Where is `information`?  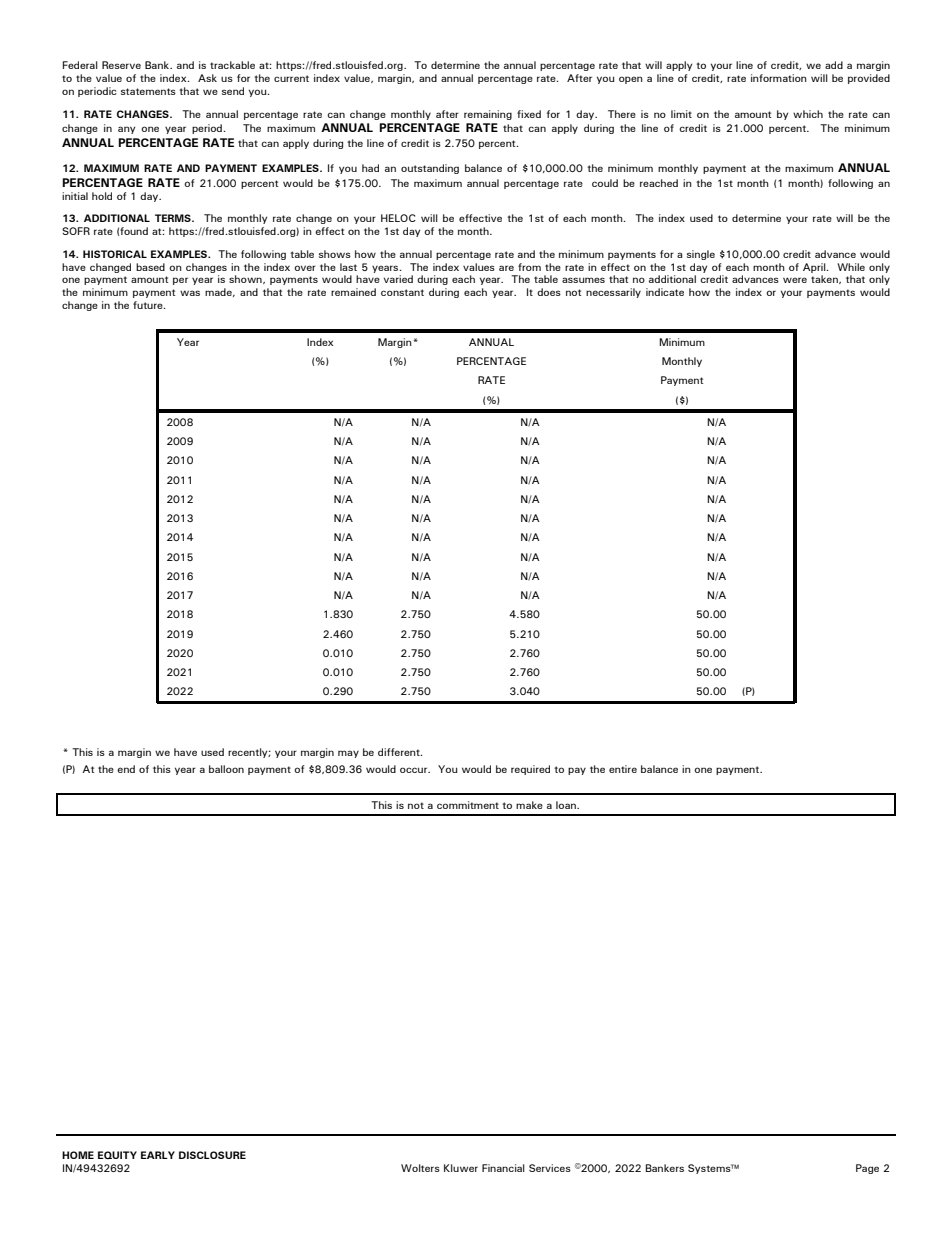 information is located at coordinates (779, 78).
